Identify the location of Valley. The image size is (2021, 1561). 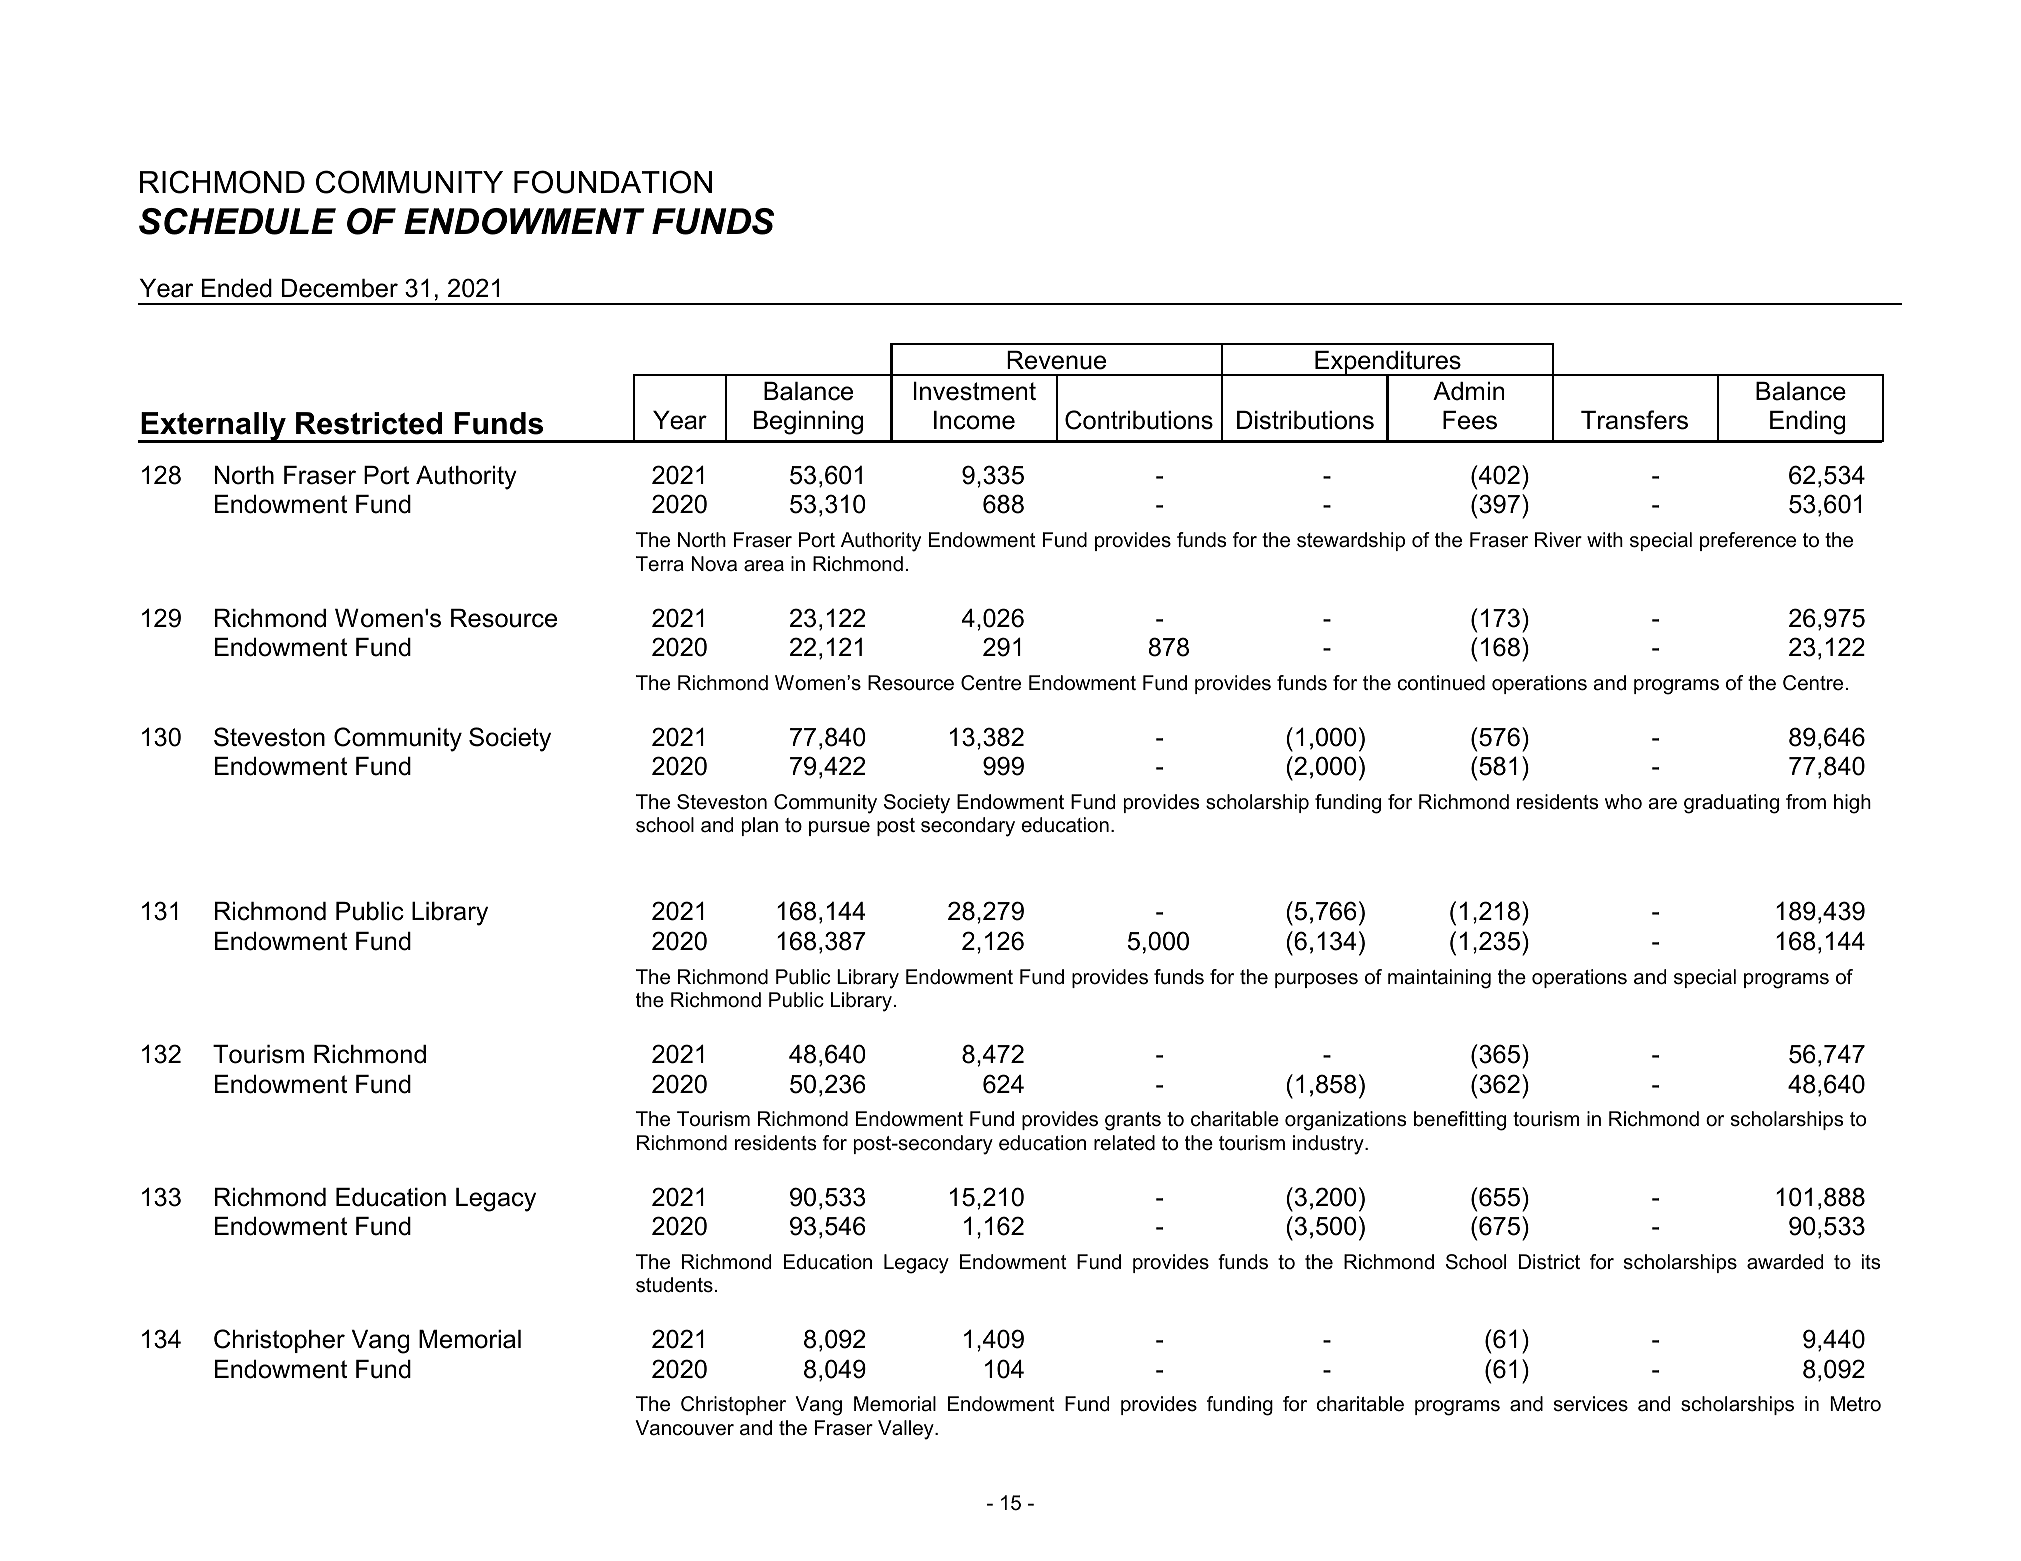
(907, 1430).
